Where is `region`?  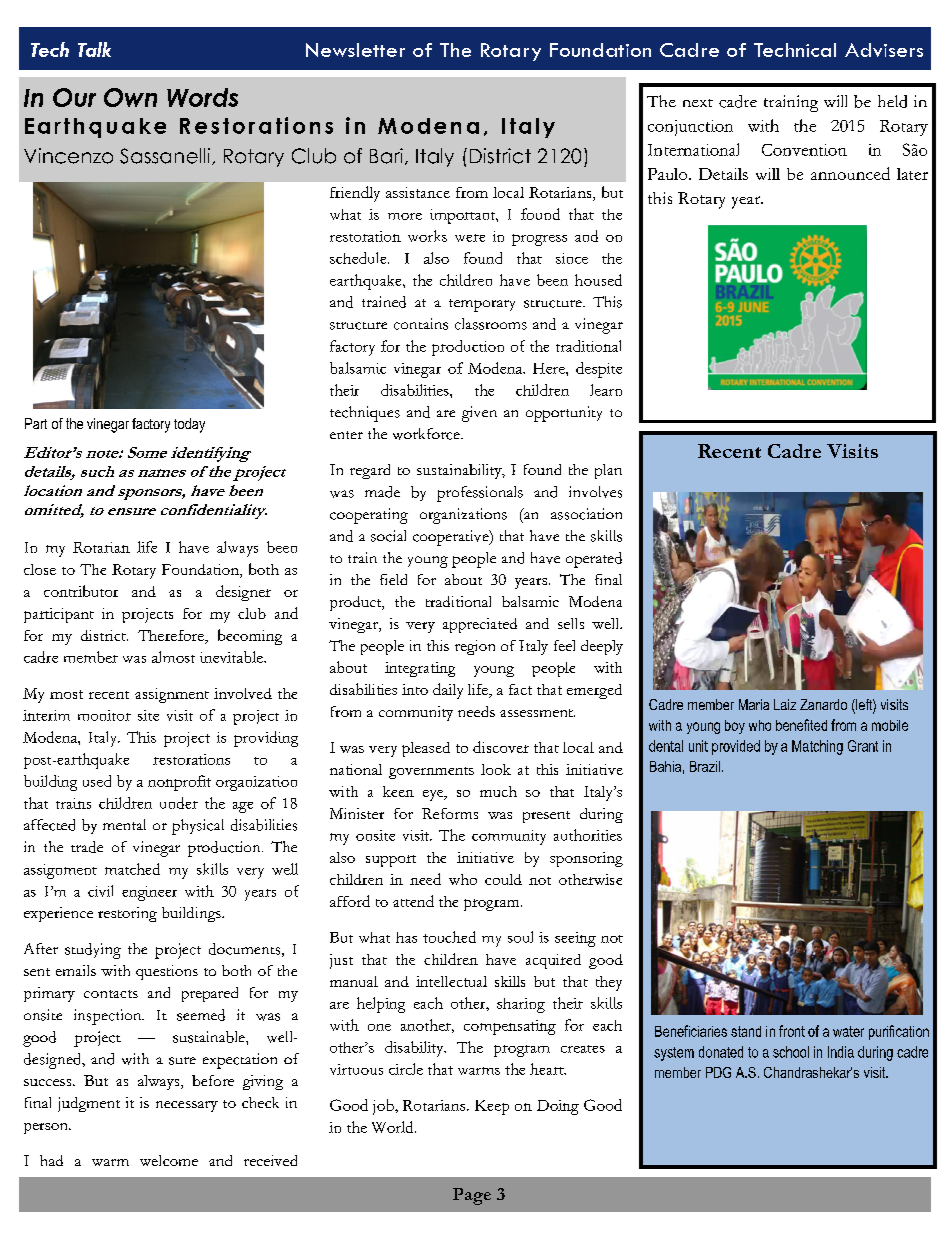 region is located at coordinates (475, 647).
